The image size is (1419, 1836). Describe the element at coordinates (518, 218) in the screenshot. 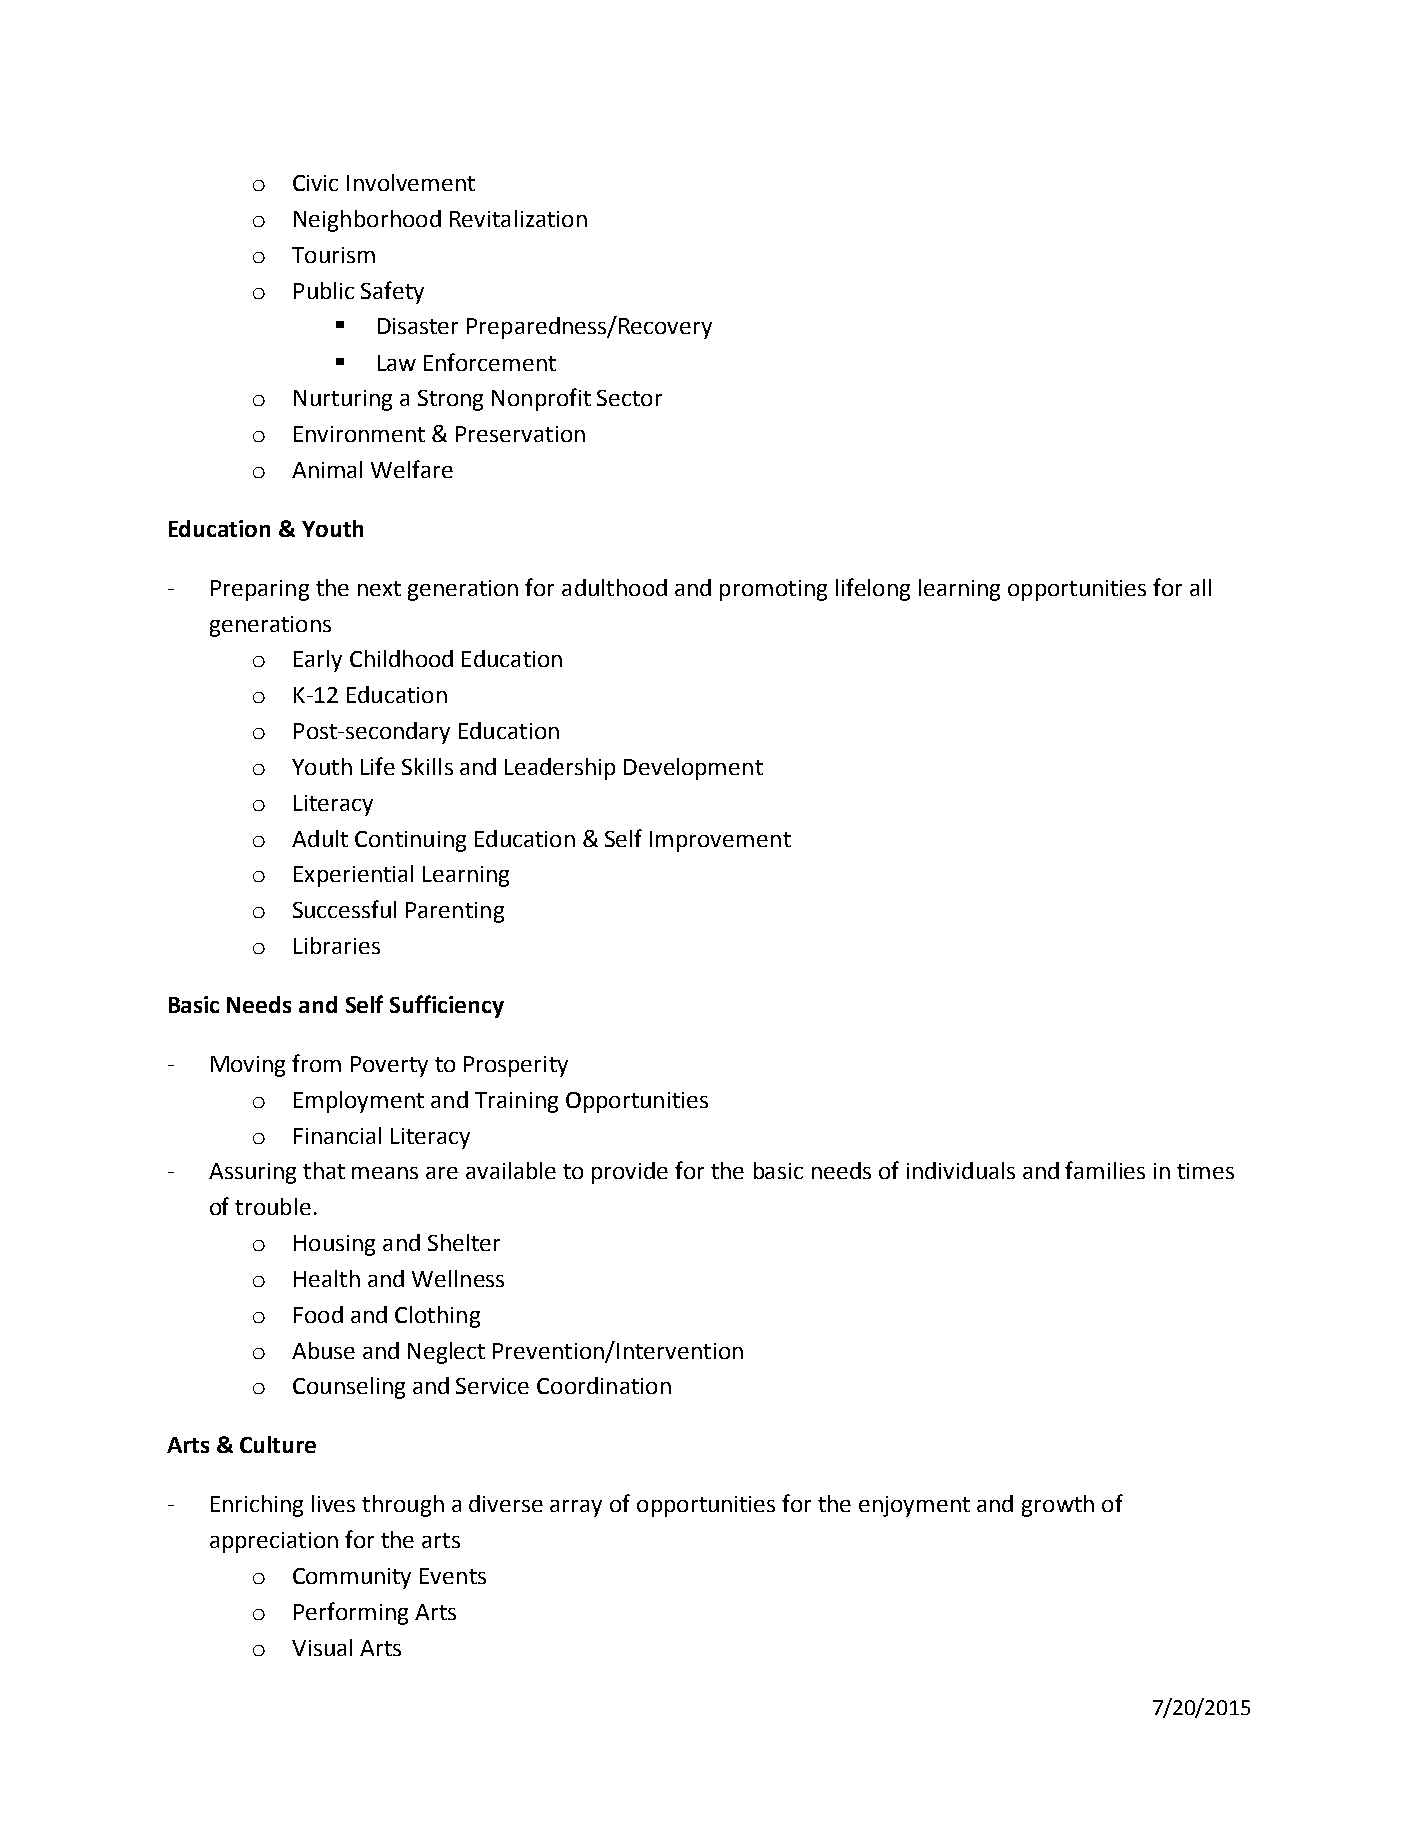

I see `Revitalization` at that location.
